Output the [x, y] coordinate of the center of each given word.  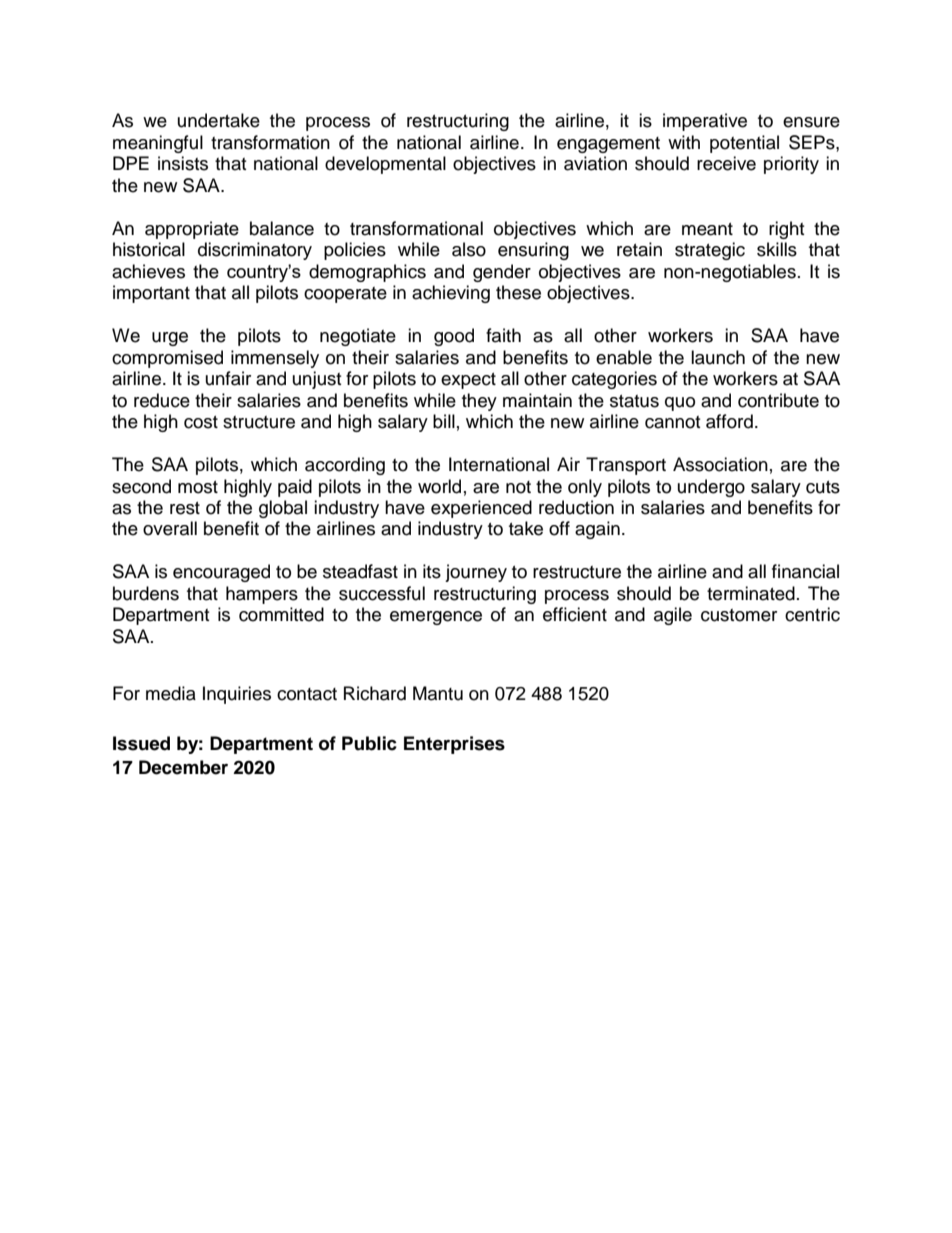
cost [201, 422]
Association [720, 464]
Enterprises [454, 745]
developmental [385, 165]
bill [444, 421]
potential [744, 144]
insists [183, 163]
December [183, 767]
